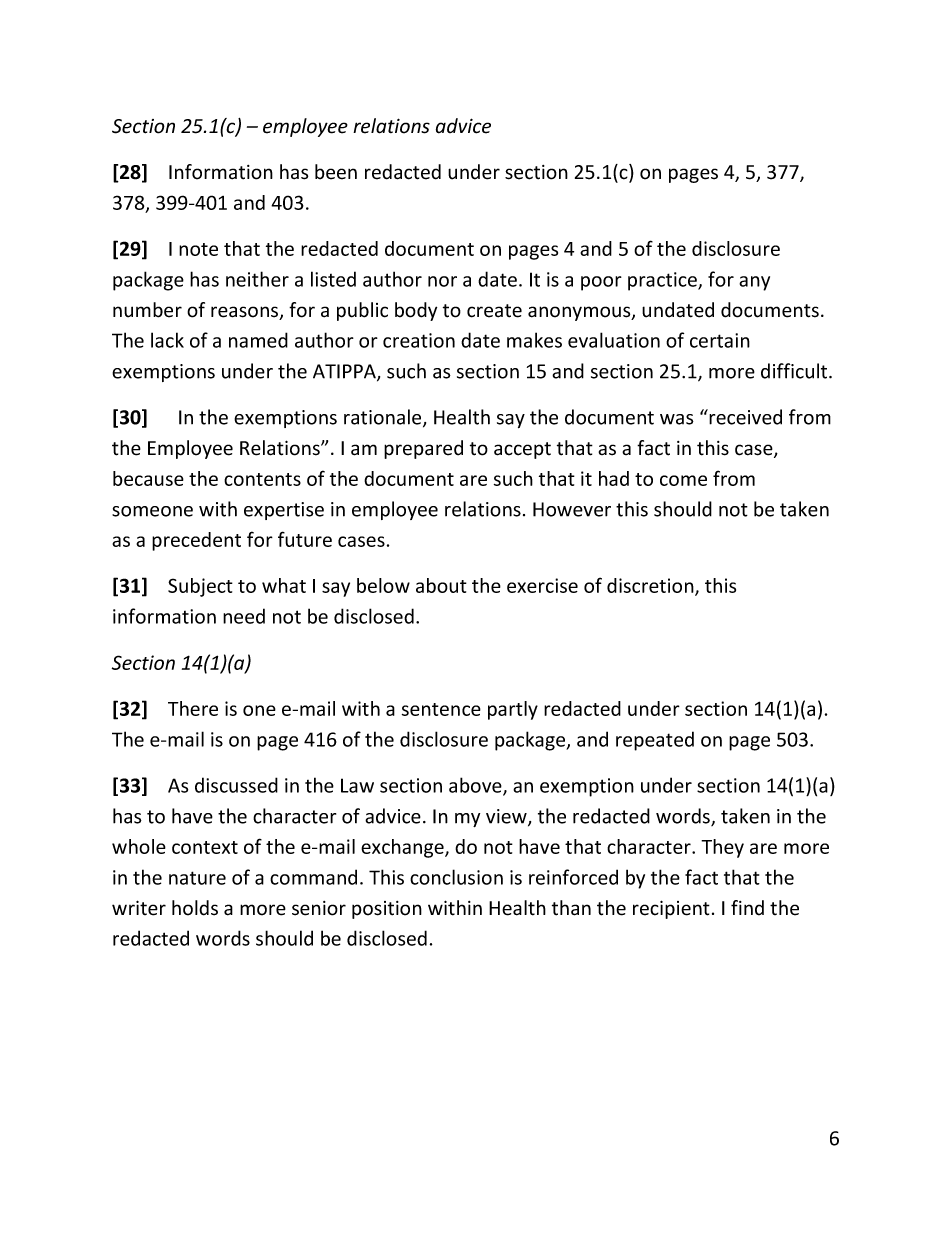 Image resolution: width=952 pixels, height=1233 pixels. I want to click on note, so click(198, 249).
